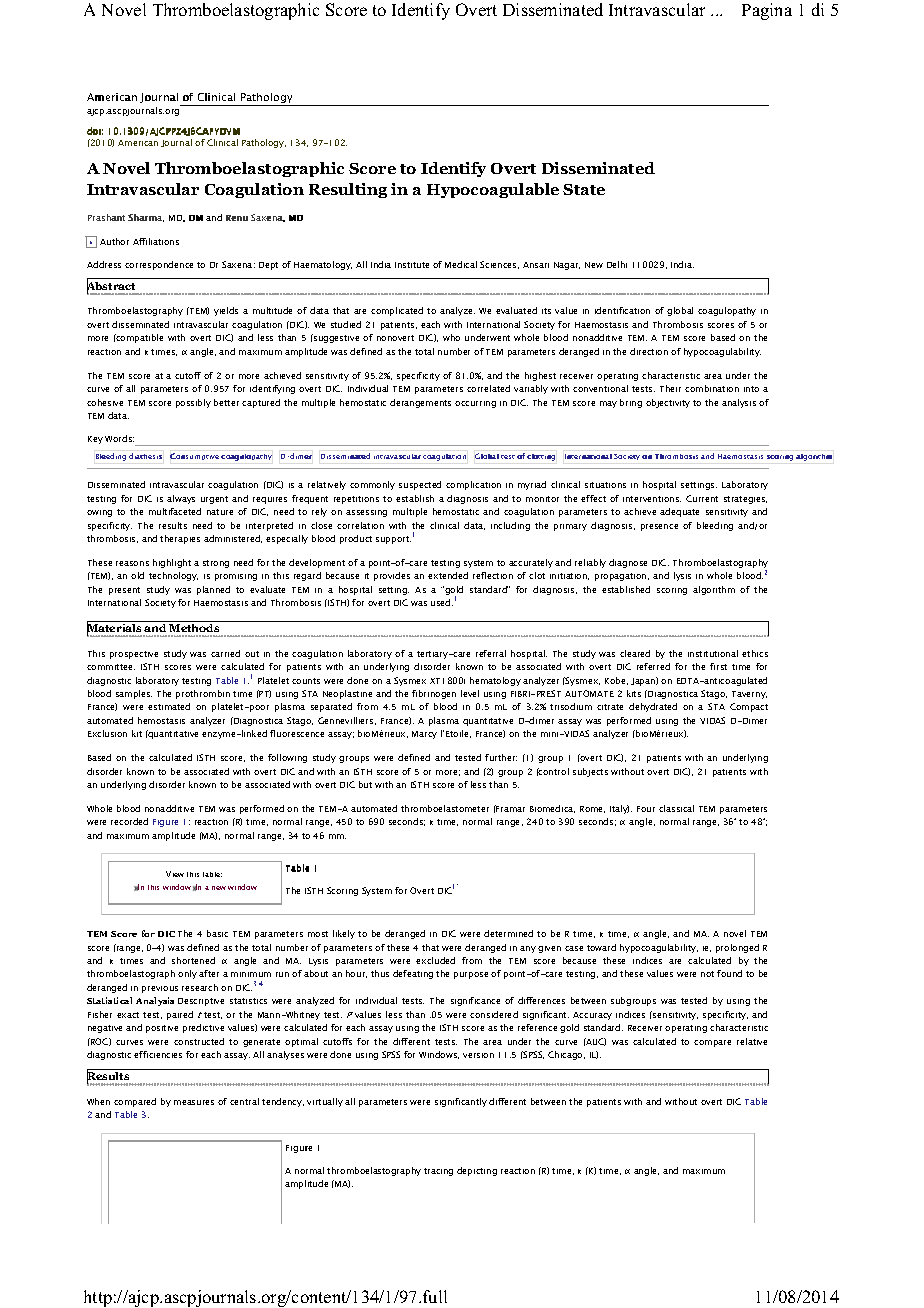 The height and width of the page is (1308, 924). I want to click on measures, so click(194, 1102).
